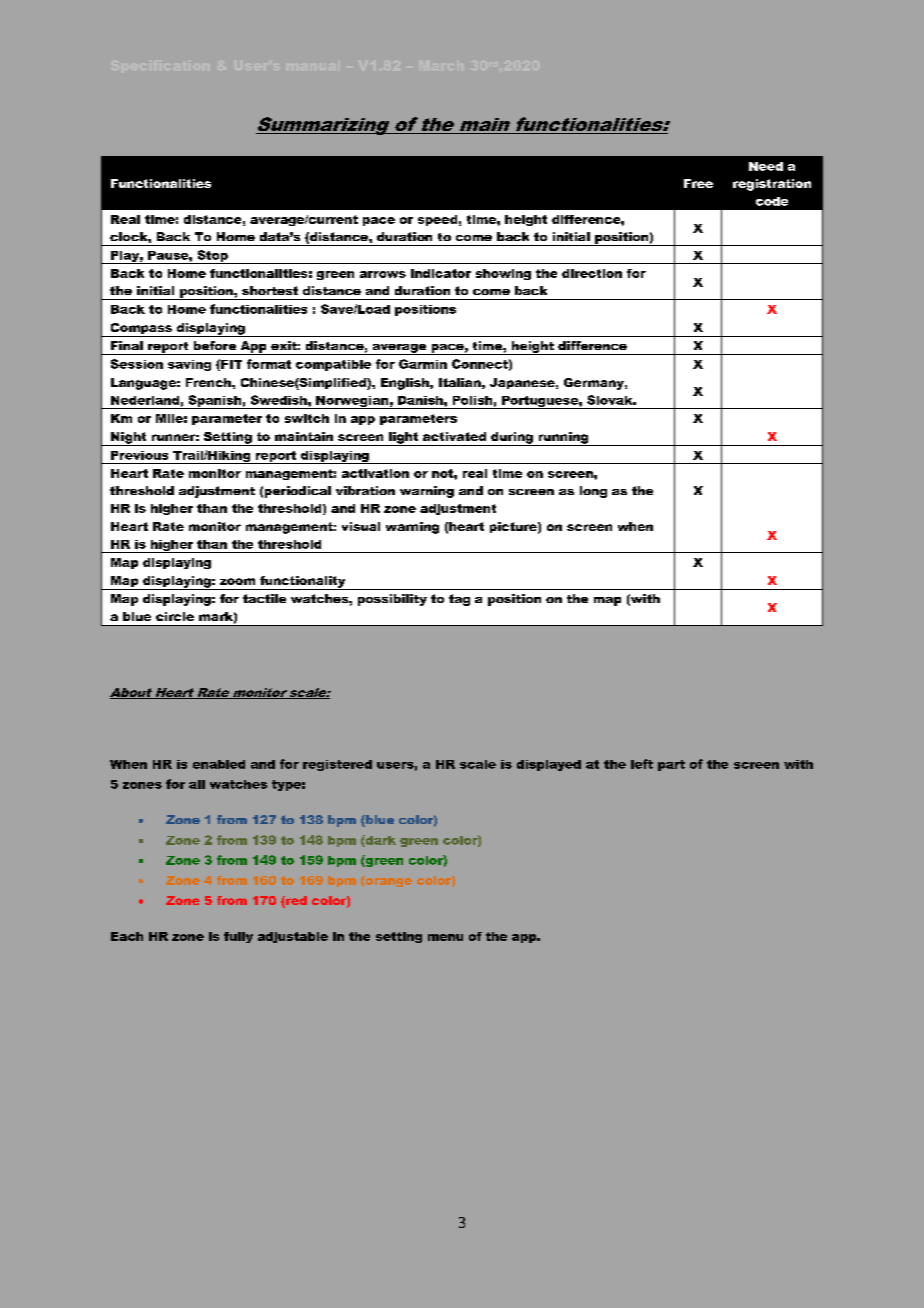  What do you see at coordinates (698, 183) in the screenshot?
I see `Free` at bounding box center [698, 183].
